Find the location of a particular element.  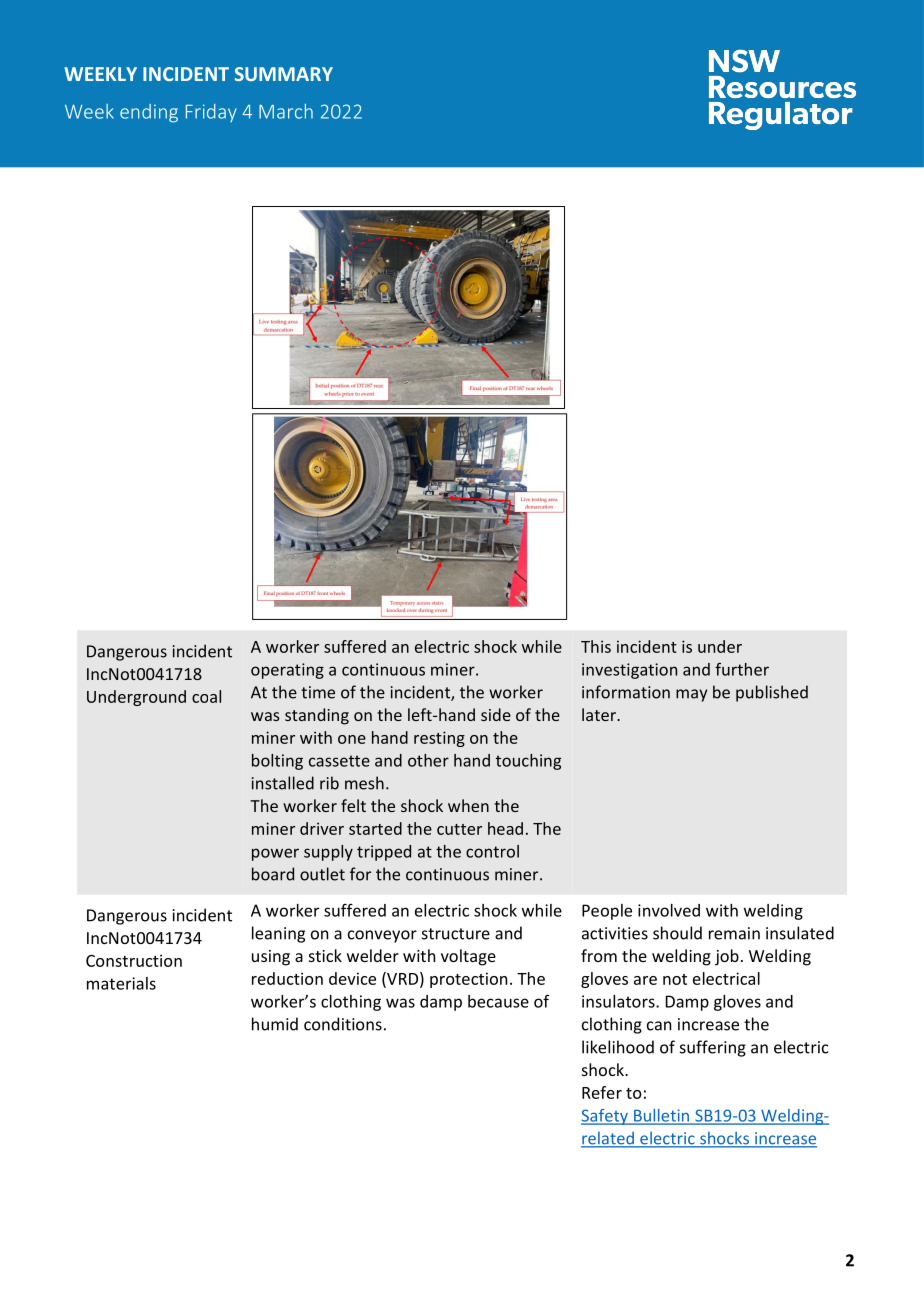

SUMMARY is located at coordinates (284, 74).
